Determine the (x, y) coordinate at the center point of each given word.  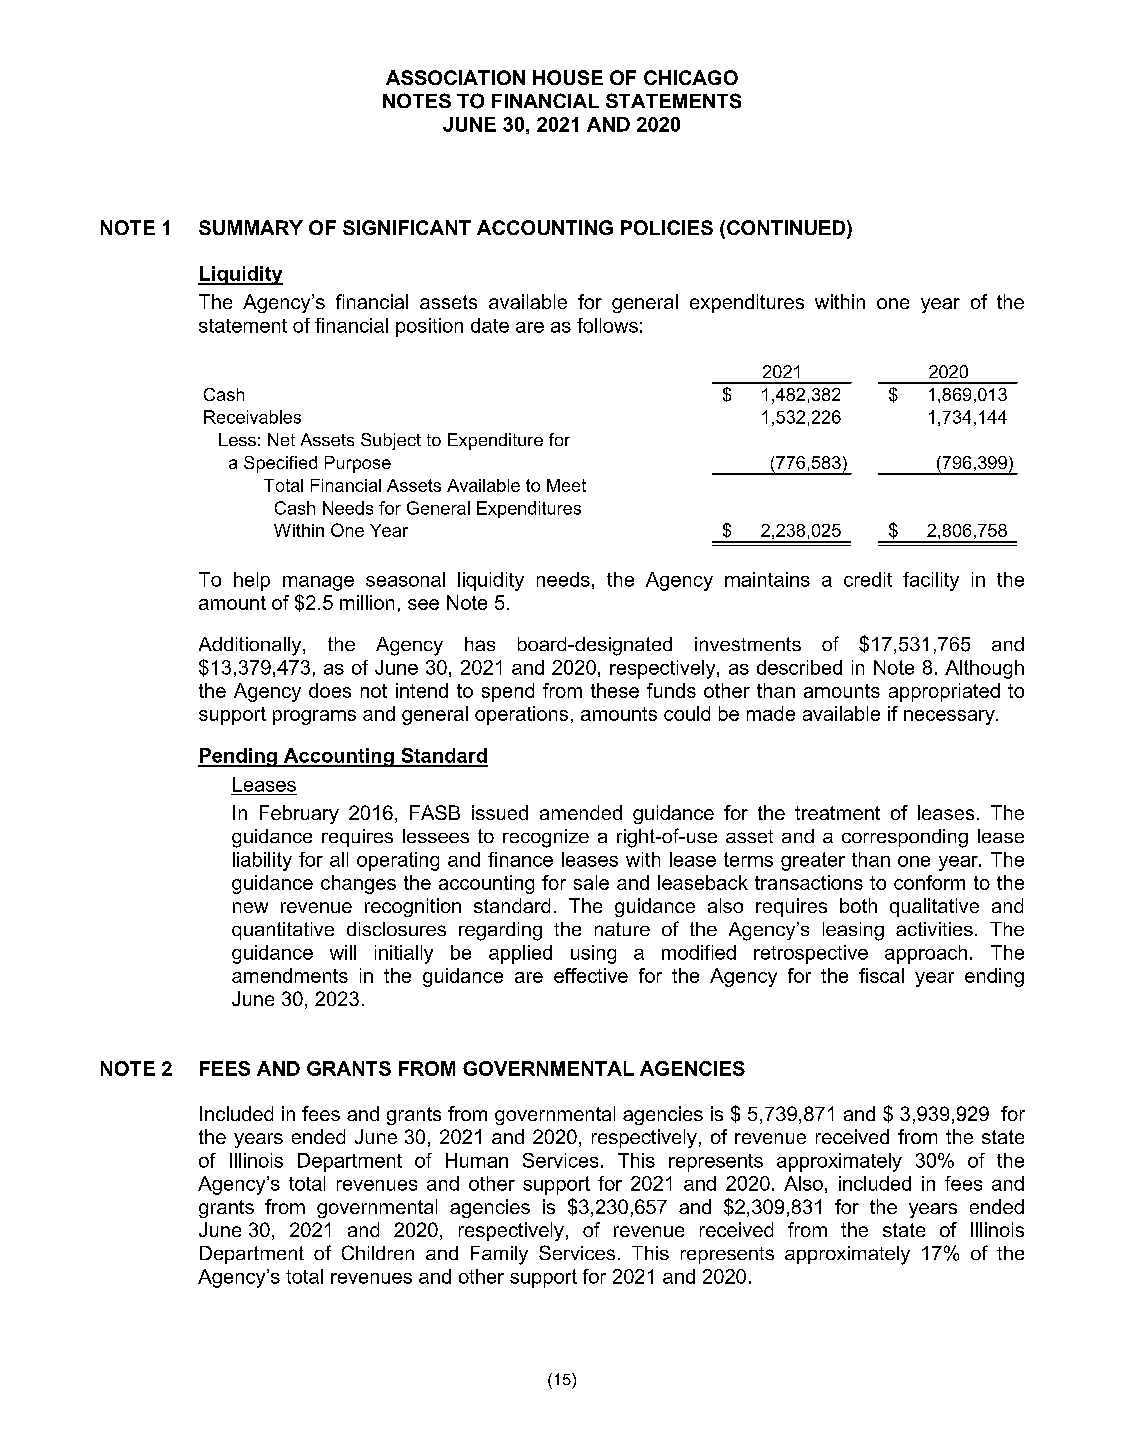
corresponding (905, 838)
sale (591, 882)
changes (358, 884)
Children (378, 1252)
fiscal (881, 975)
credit (868, 579)
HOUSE (568, 77)
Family (499, 1255)
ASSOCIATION (455, 77)
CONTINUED (787, 229)
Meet (566, 485)
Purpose (358, 464)
